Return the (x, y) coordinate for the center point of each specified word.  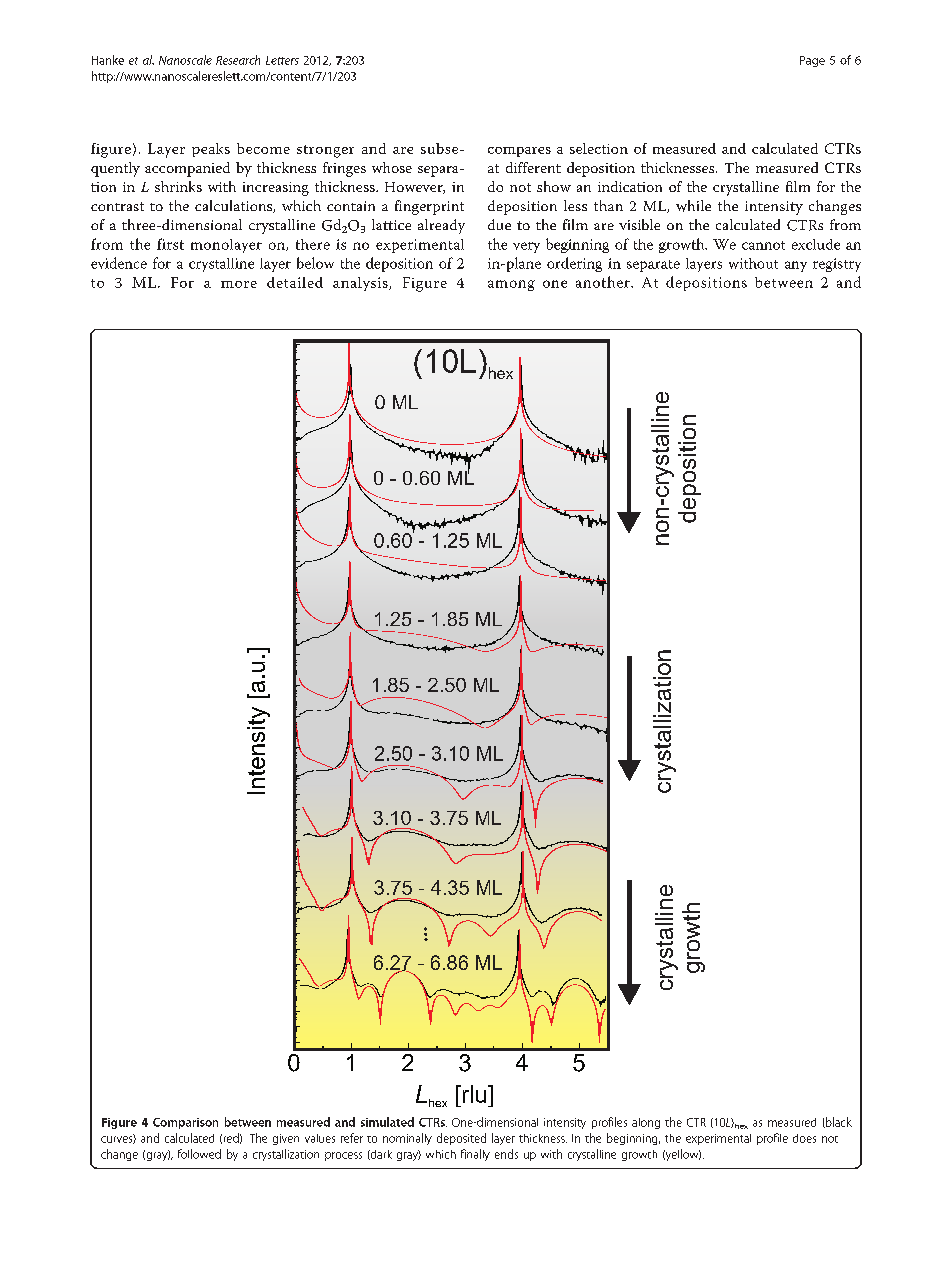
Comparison (185, 1123)
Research (238, 60)
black (838, 1122)
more (239, 284)
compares (519, 152)
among (511, 285)
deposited (461, 1139)
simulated (387, 1122)
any (796, 266)
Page (812, 61)
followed (199, 1154)
